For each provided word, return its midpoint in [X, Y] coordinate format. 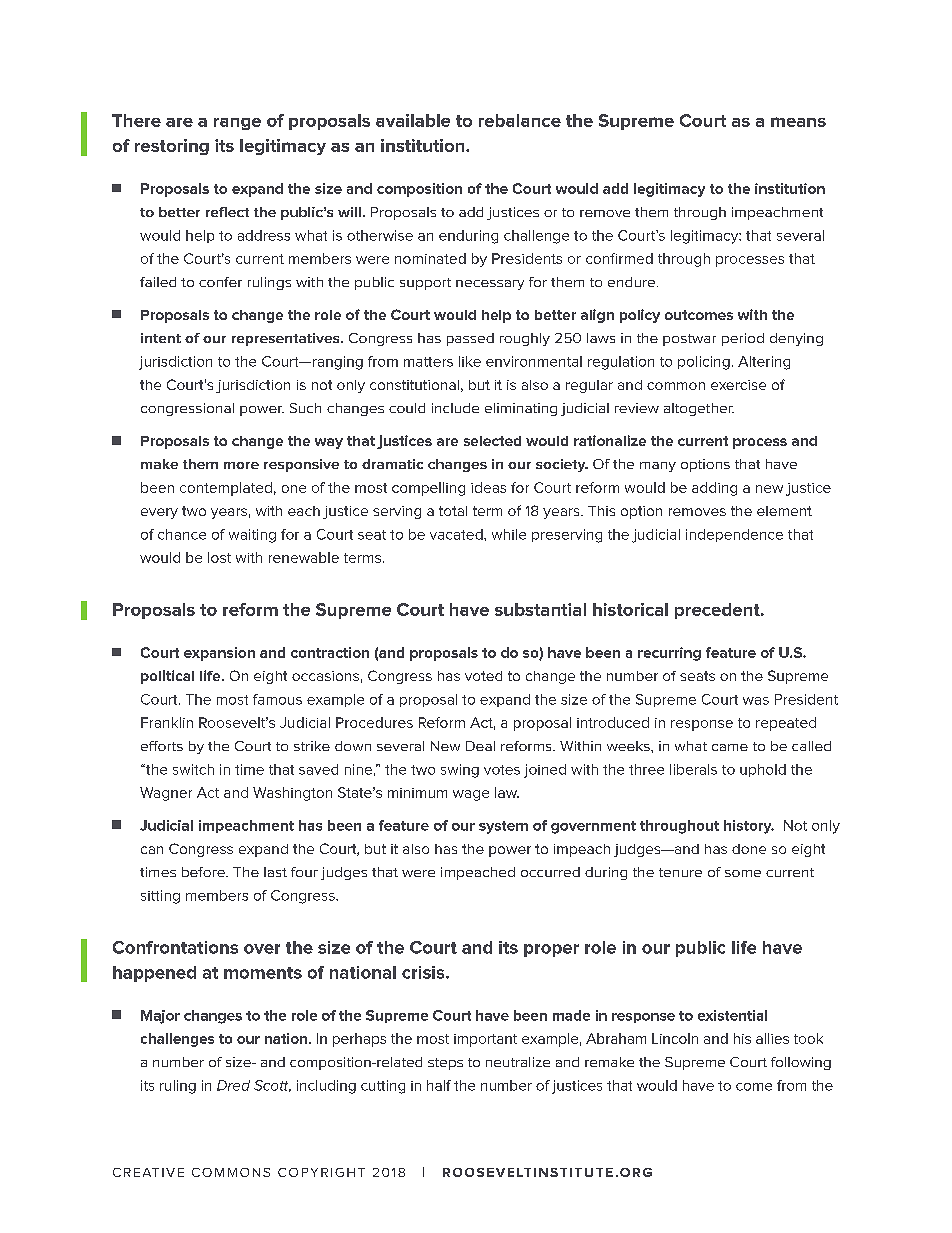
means [798, 122]
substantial [540, 609]
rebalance [520, 120]
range [237, 124]
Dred [233, 1085]
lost [219, 557]
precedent [718, 611]
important [485, 1040]
